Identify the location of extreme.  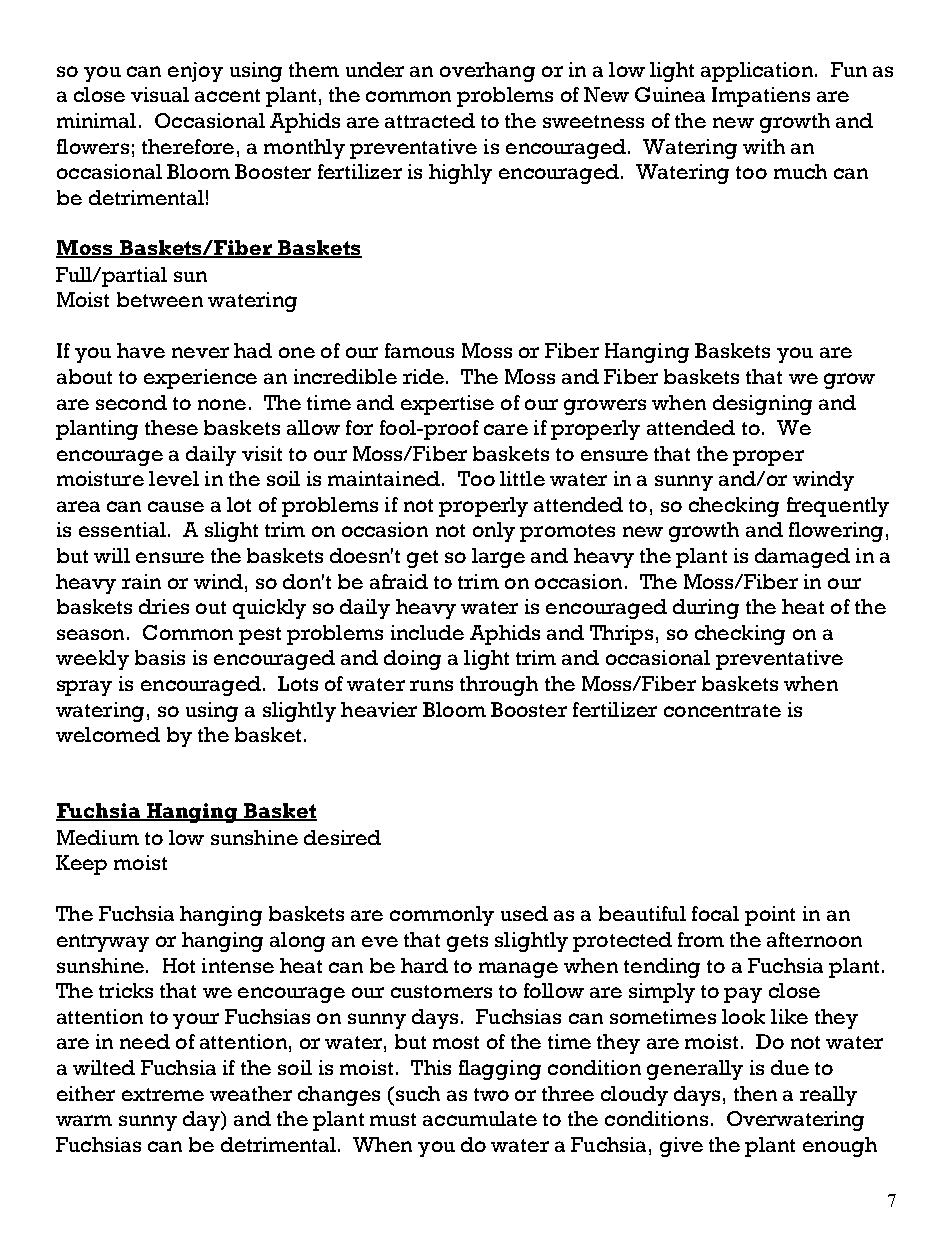
(163, 1094).
